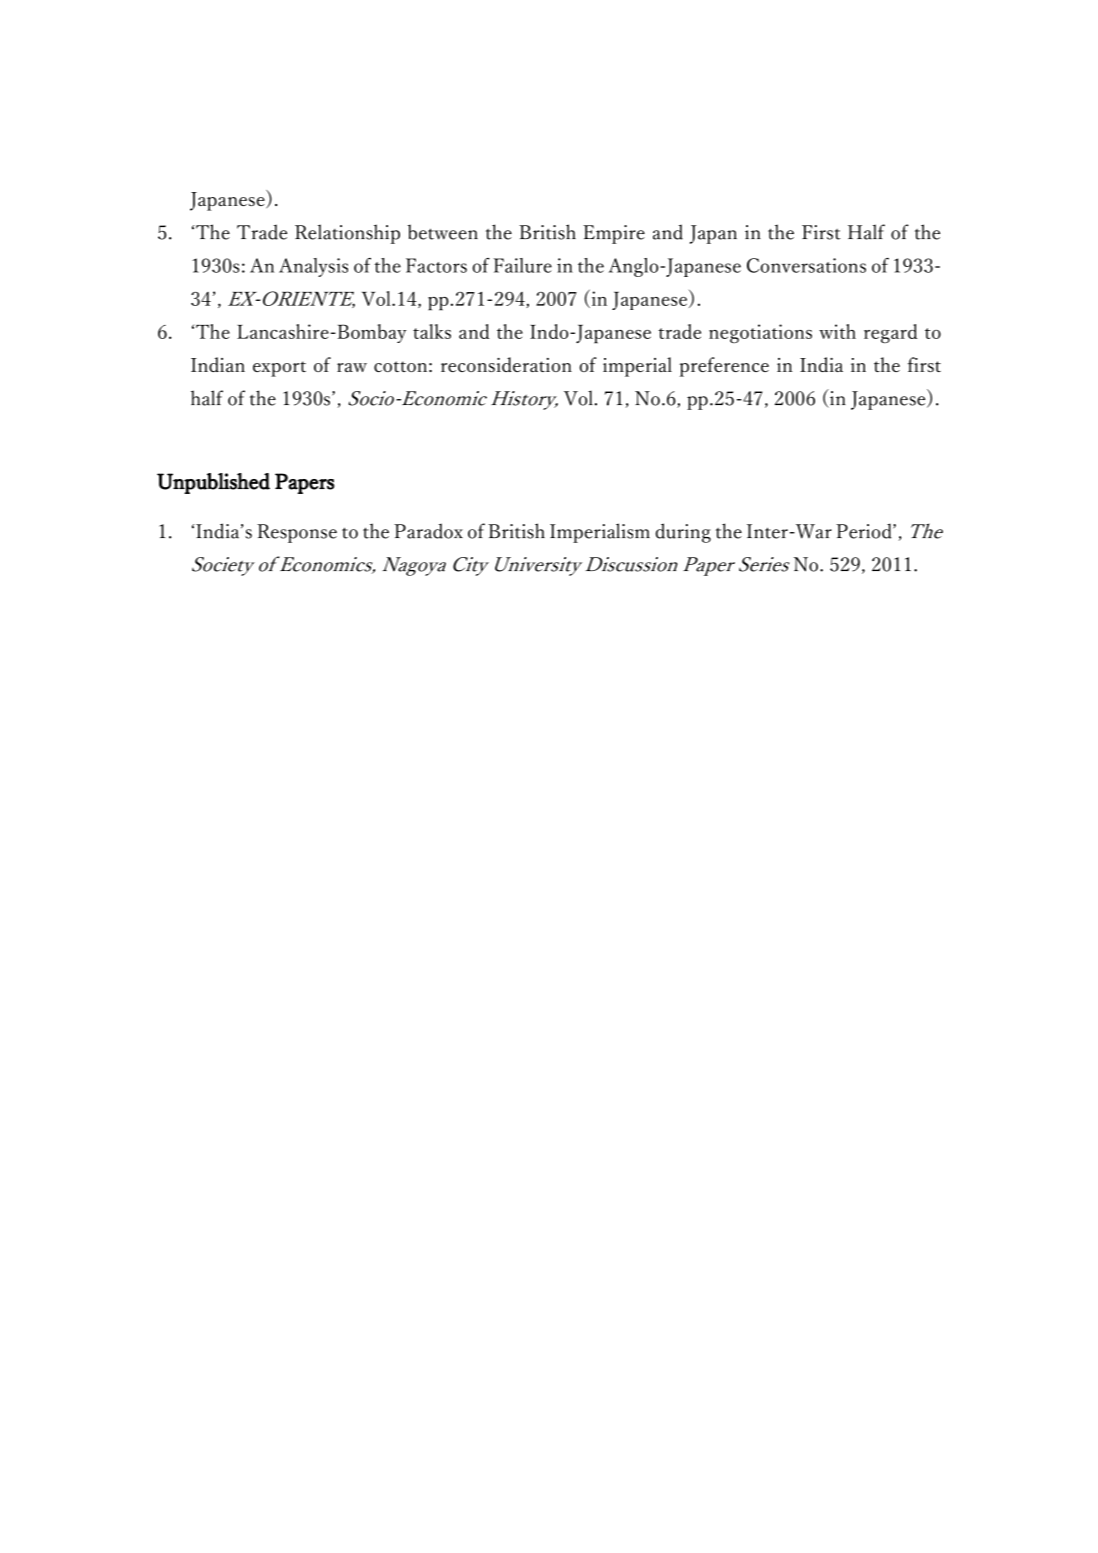  I want to click on Conversations, so click(806, 265).
